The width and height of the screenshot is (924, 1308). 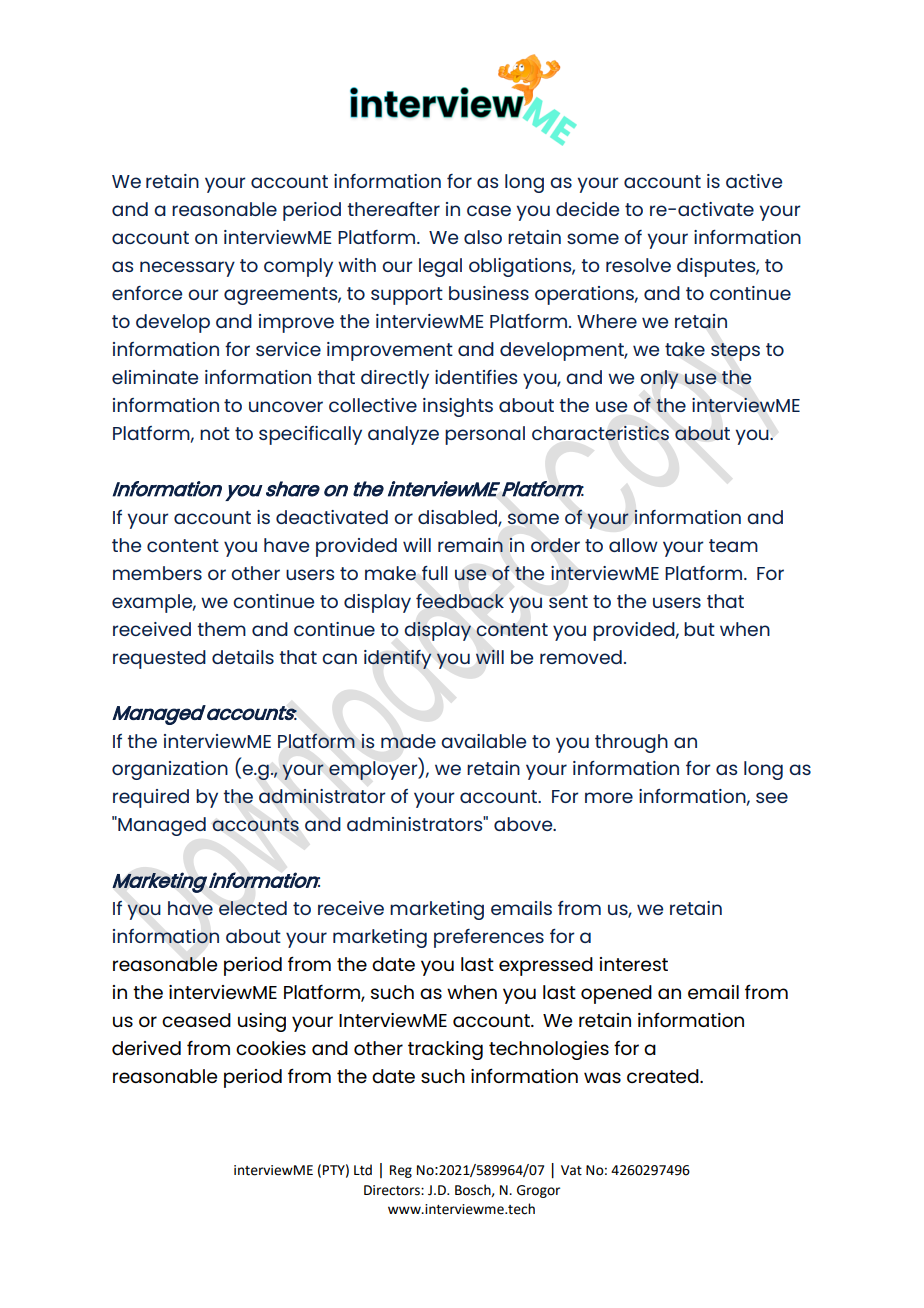 I want to click on identify, so click(x=398, y=659).
